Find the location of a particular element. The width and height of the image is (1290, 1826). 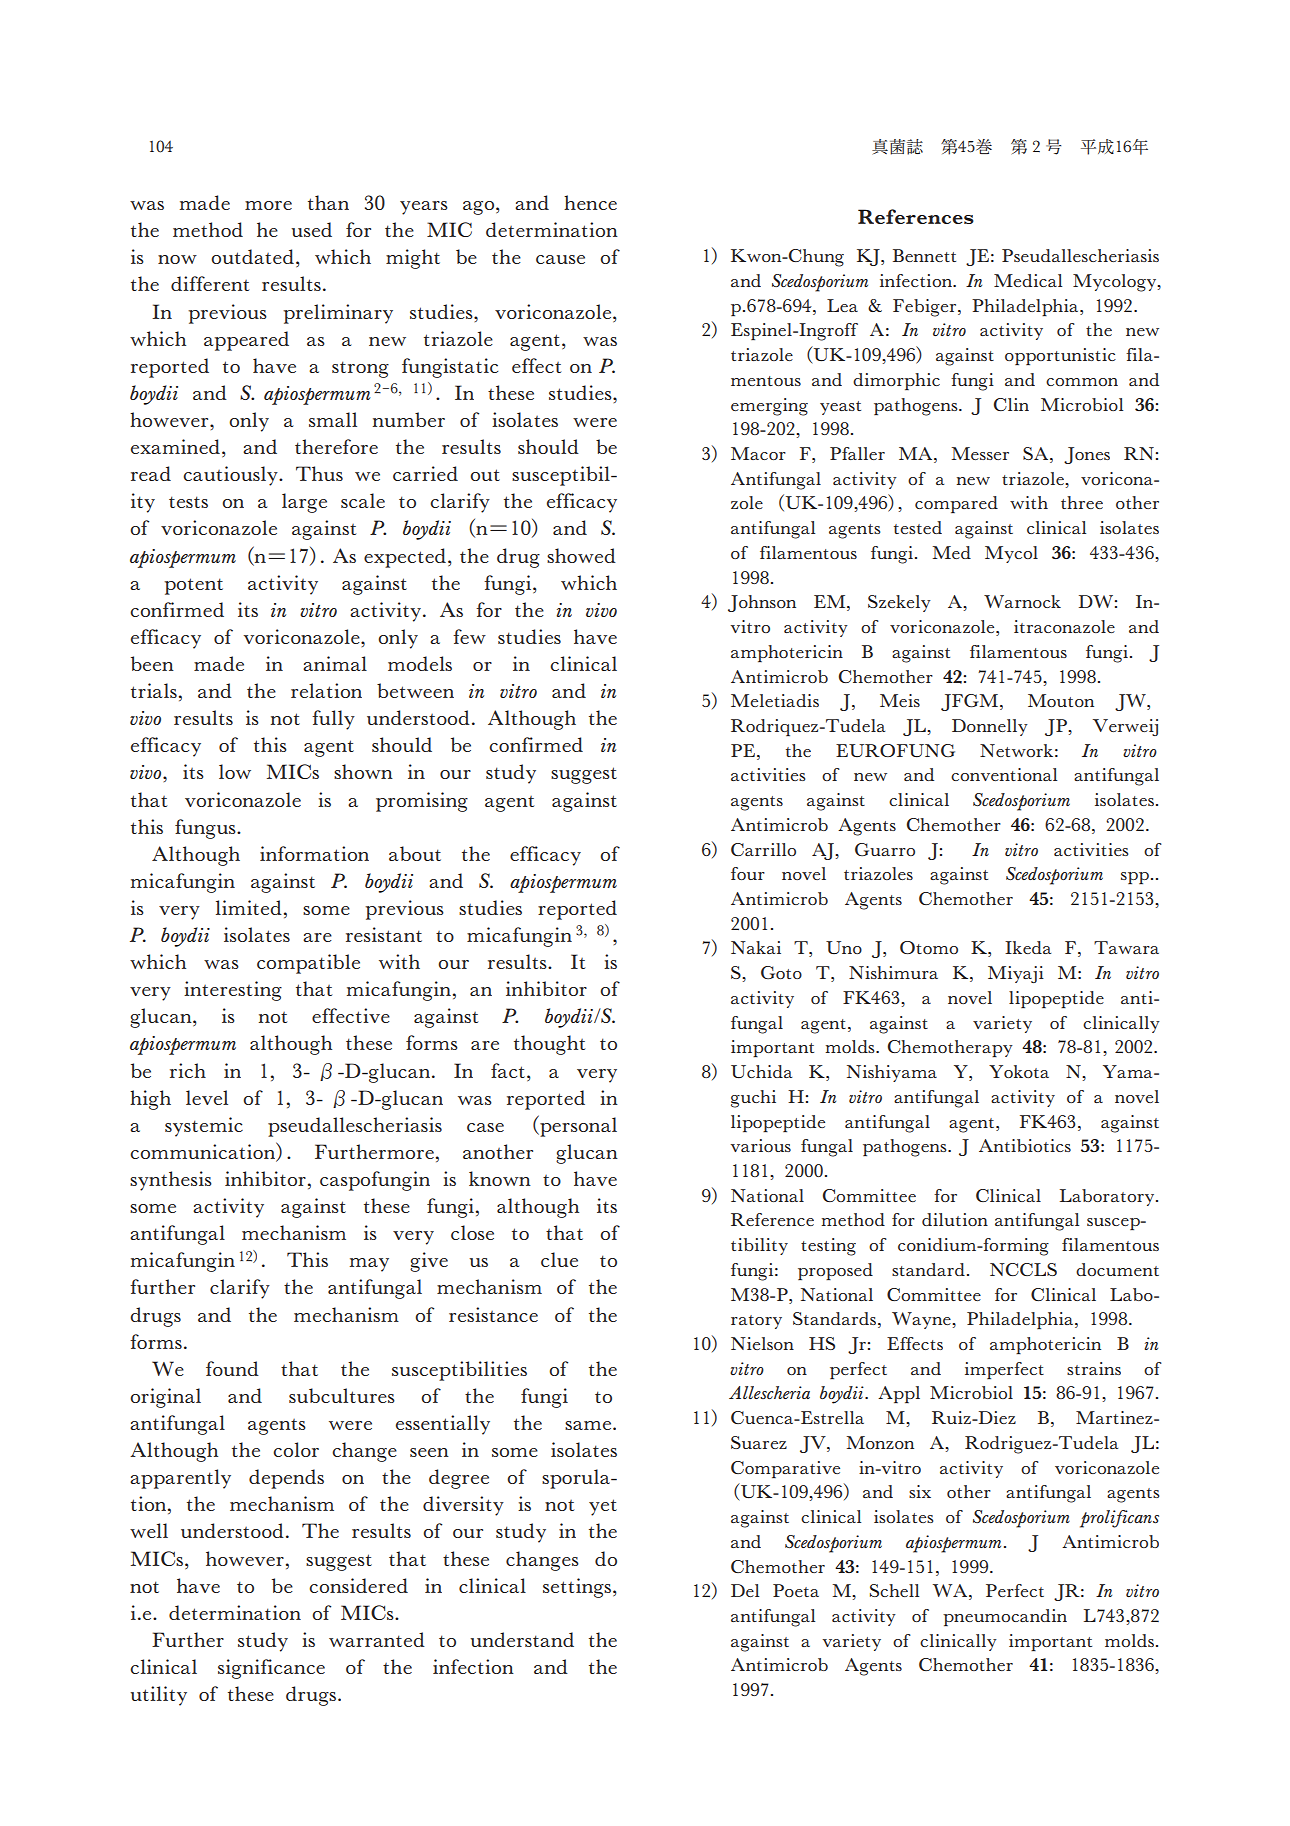

outdated is located at coordinates (252, 256).
